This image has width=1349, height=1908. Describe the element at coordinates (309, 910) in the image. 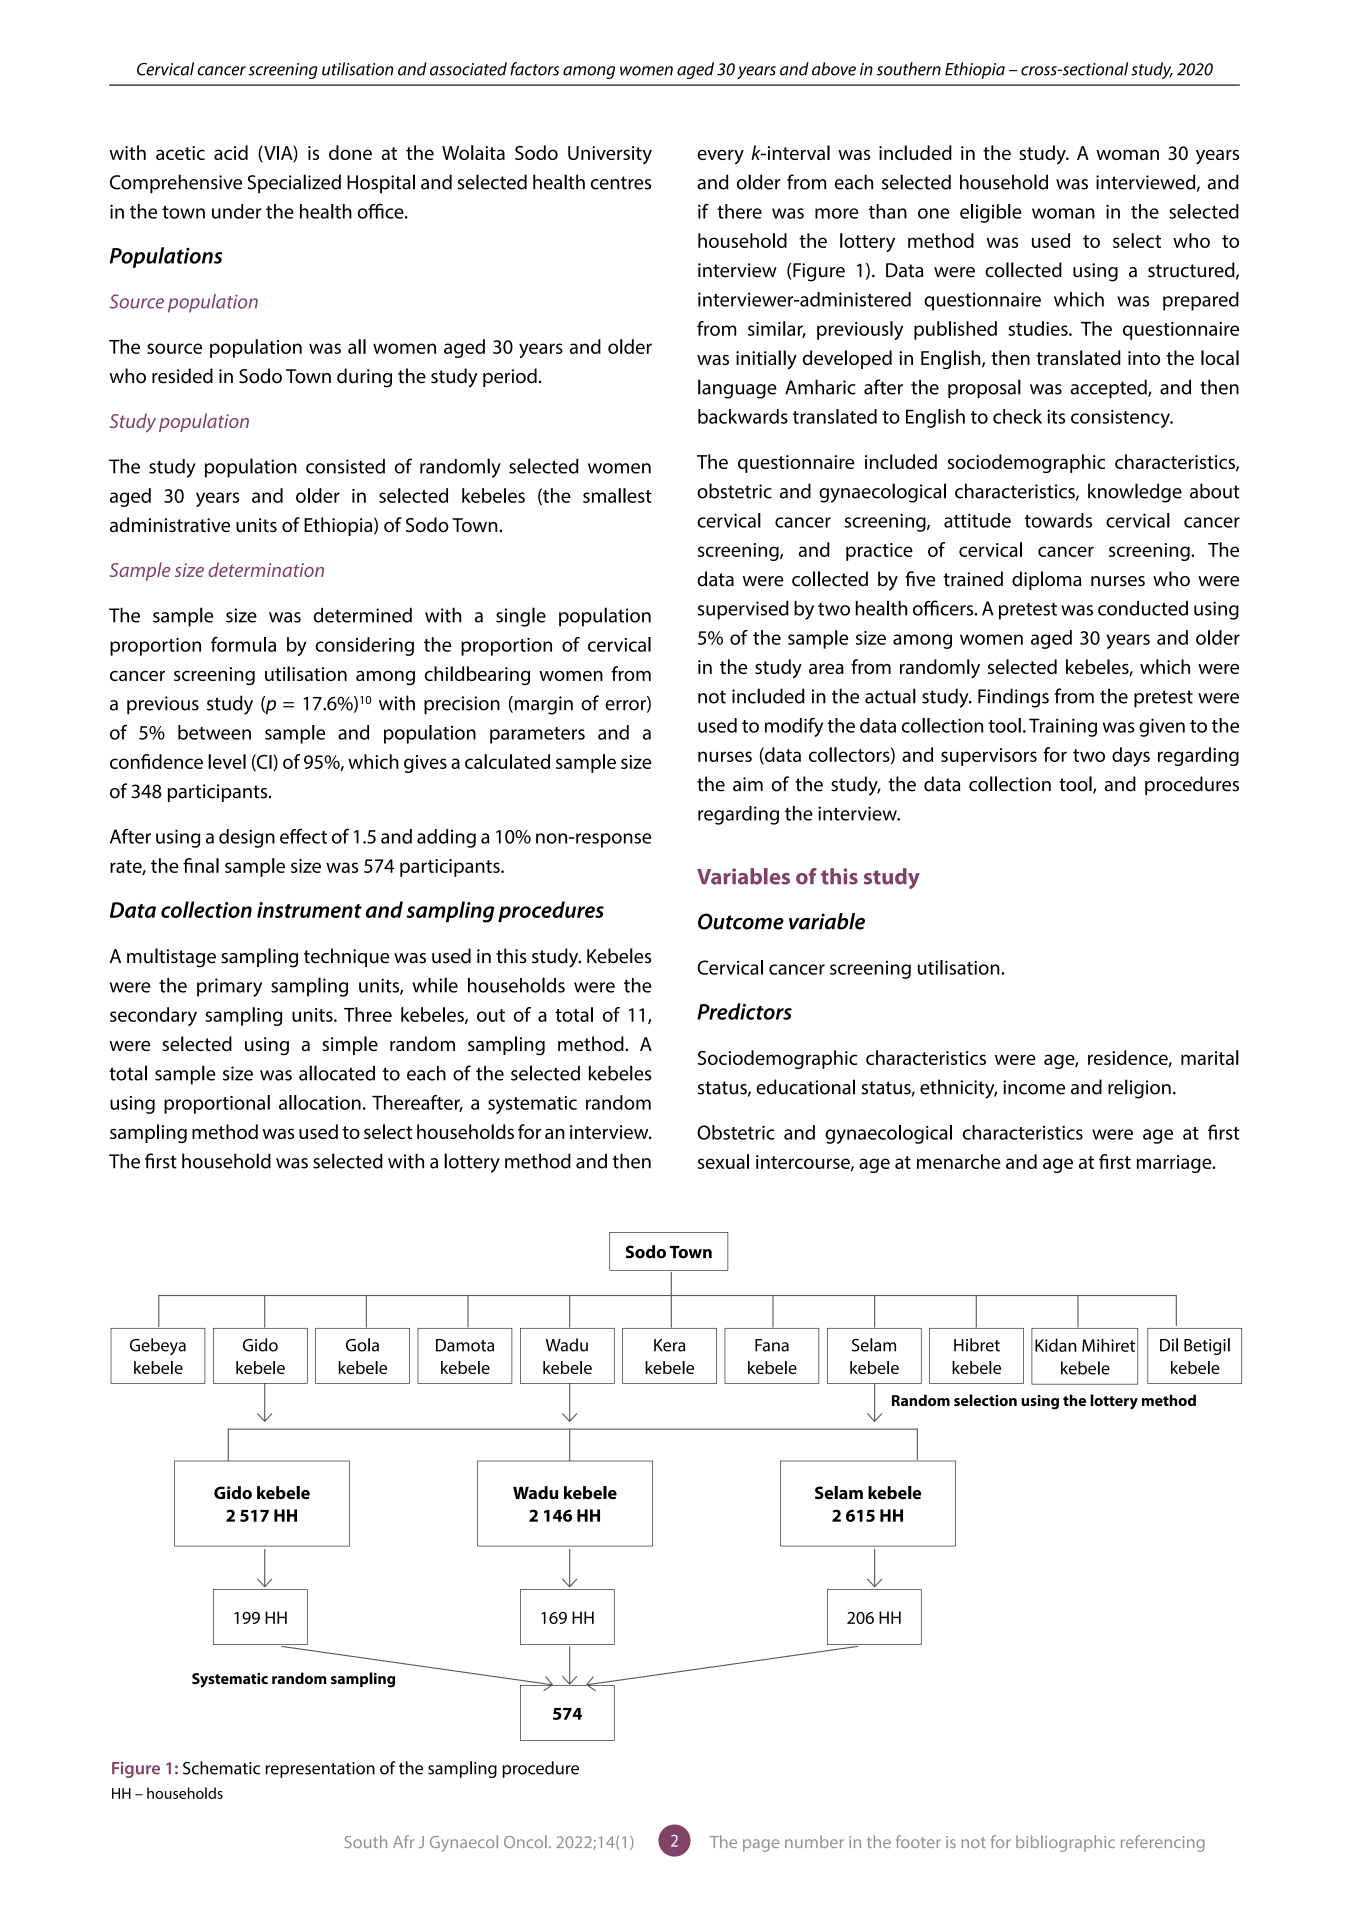

I see `instrument` at that location.
